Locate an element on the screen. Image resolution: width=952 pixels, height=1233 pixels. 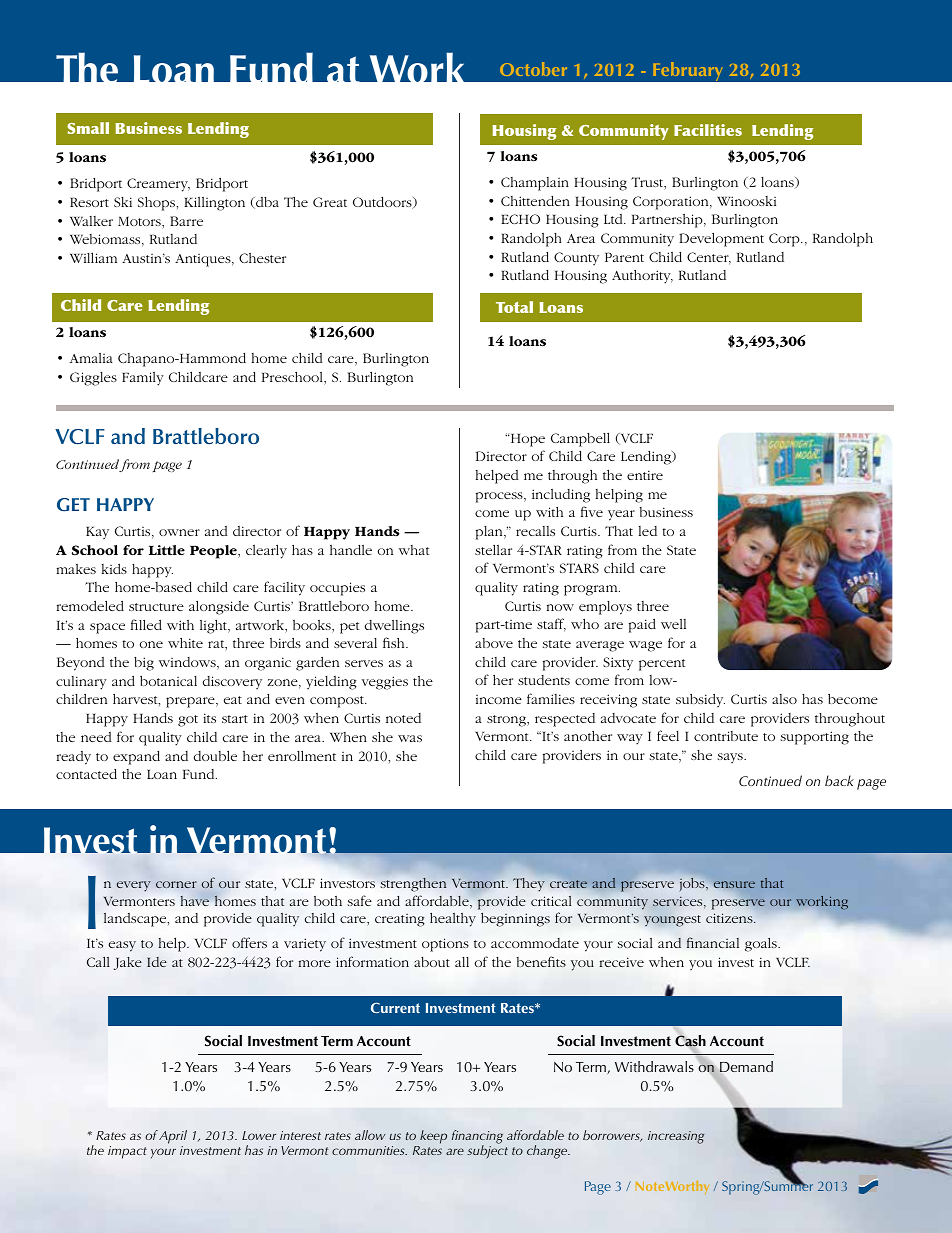
Small is located at coordinates (88, 128).
